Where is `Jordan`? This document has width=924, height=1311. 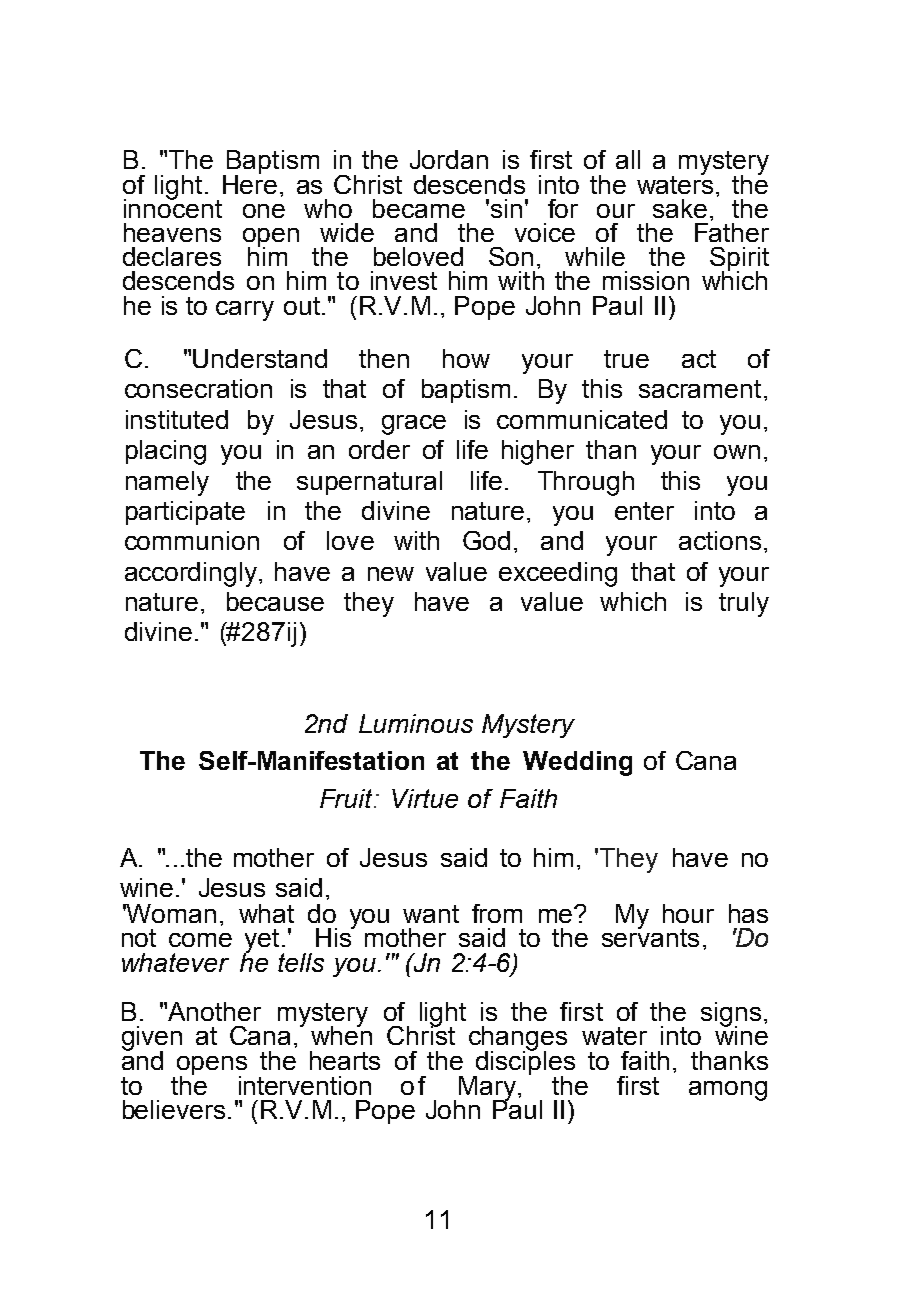 Jordan is located at coordinates (449, 159).
